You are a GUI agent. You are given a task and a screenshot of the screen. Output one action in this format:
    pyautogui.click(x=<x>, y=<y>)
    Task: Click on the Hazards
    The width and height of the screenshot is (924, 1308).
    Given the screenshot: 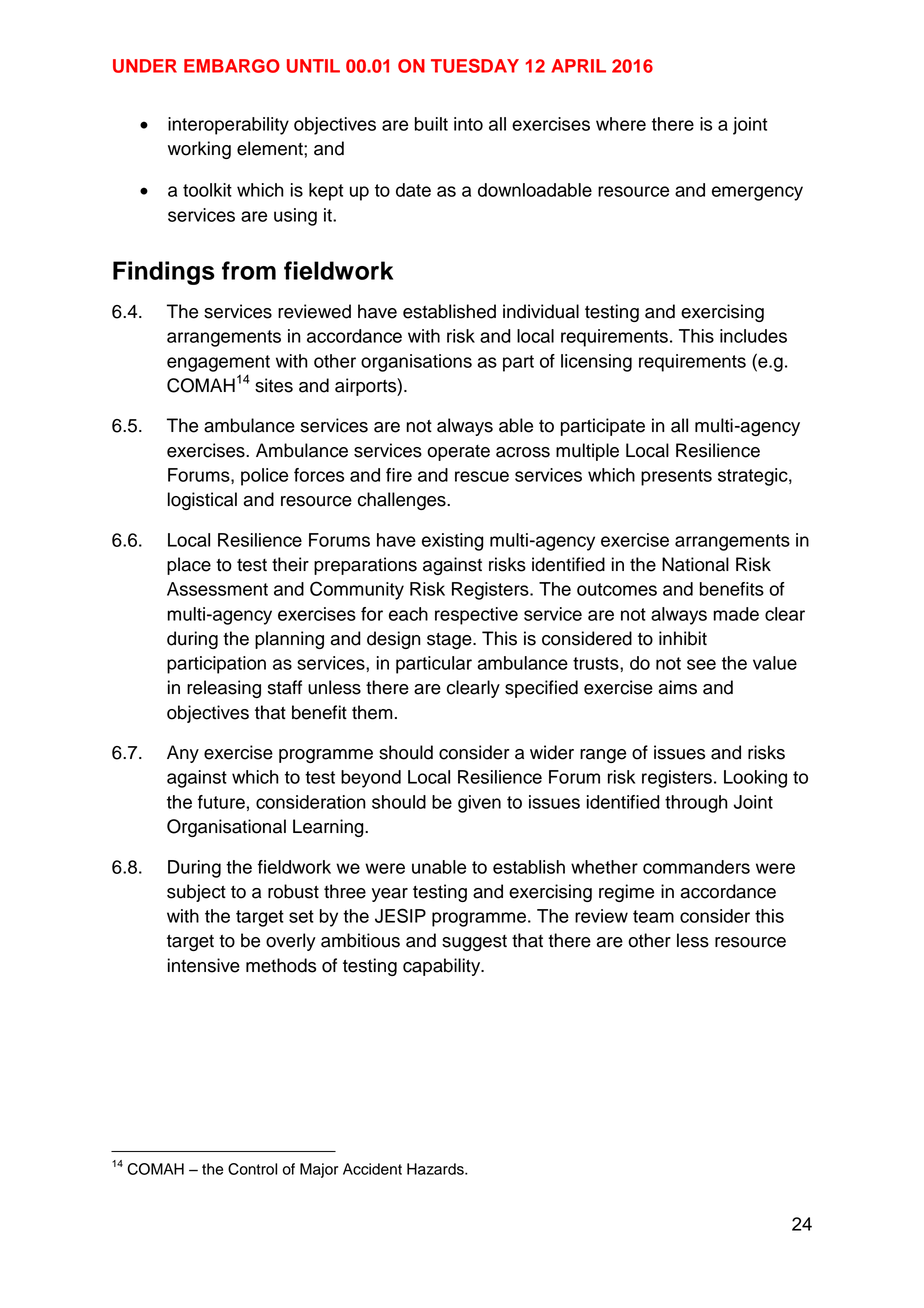 What is the action you would take?
    pyautogui.click(x=436, y=1169)
